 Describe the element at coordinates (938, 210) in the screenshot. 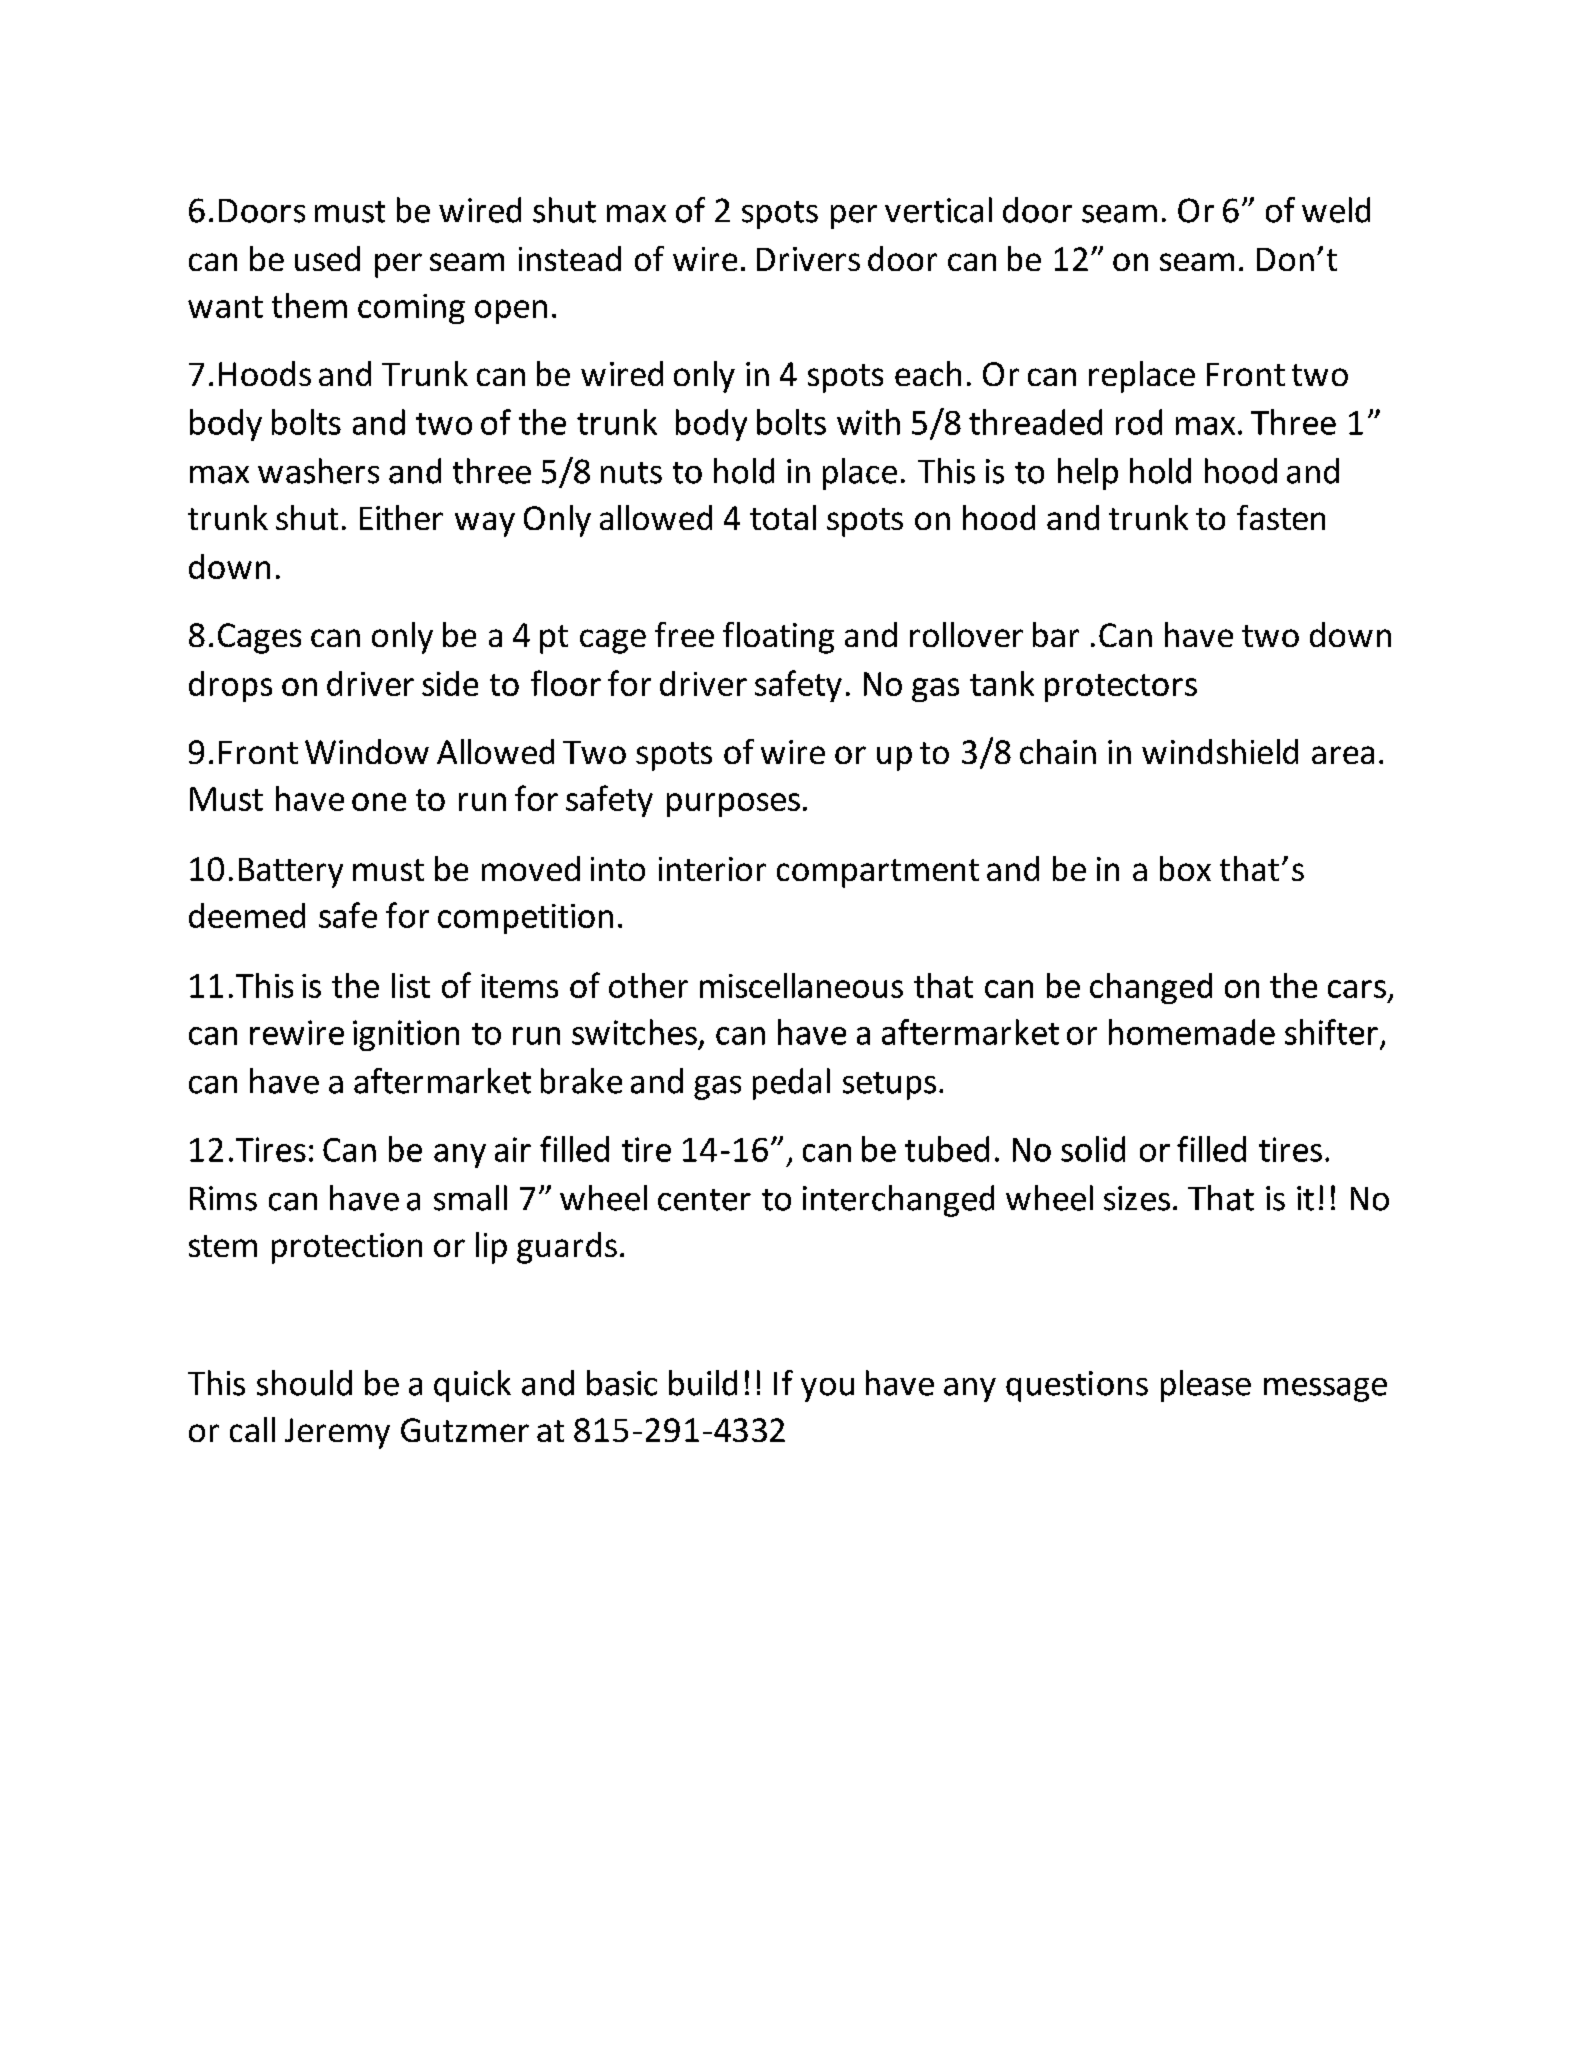

I see `vertical` at that location.
